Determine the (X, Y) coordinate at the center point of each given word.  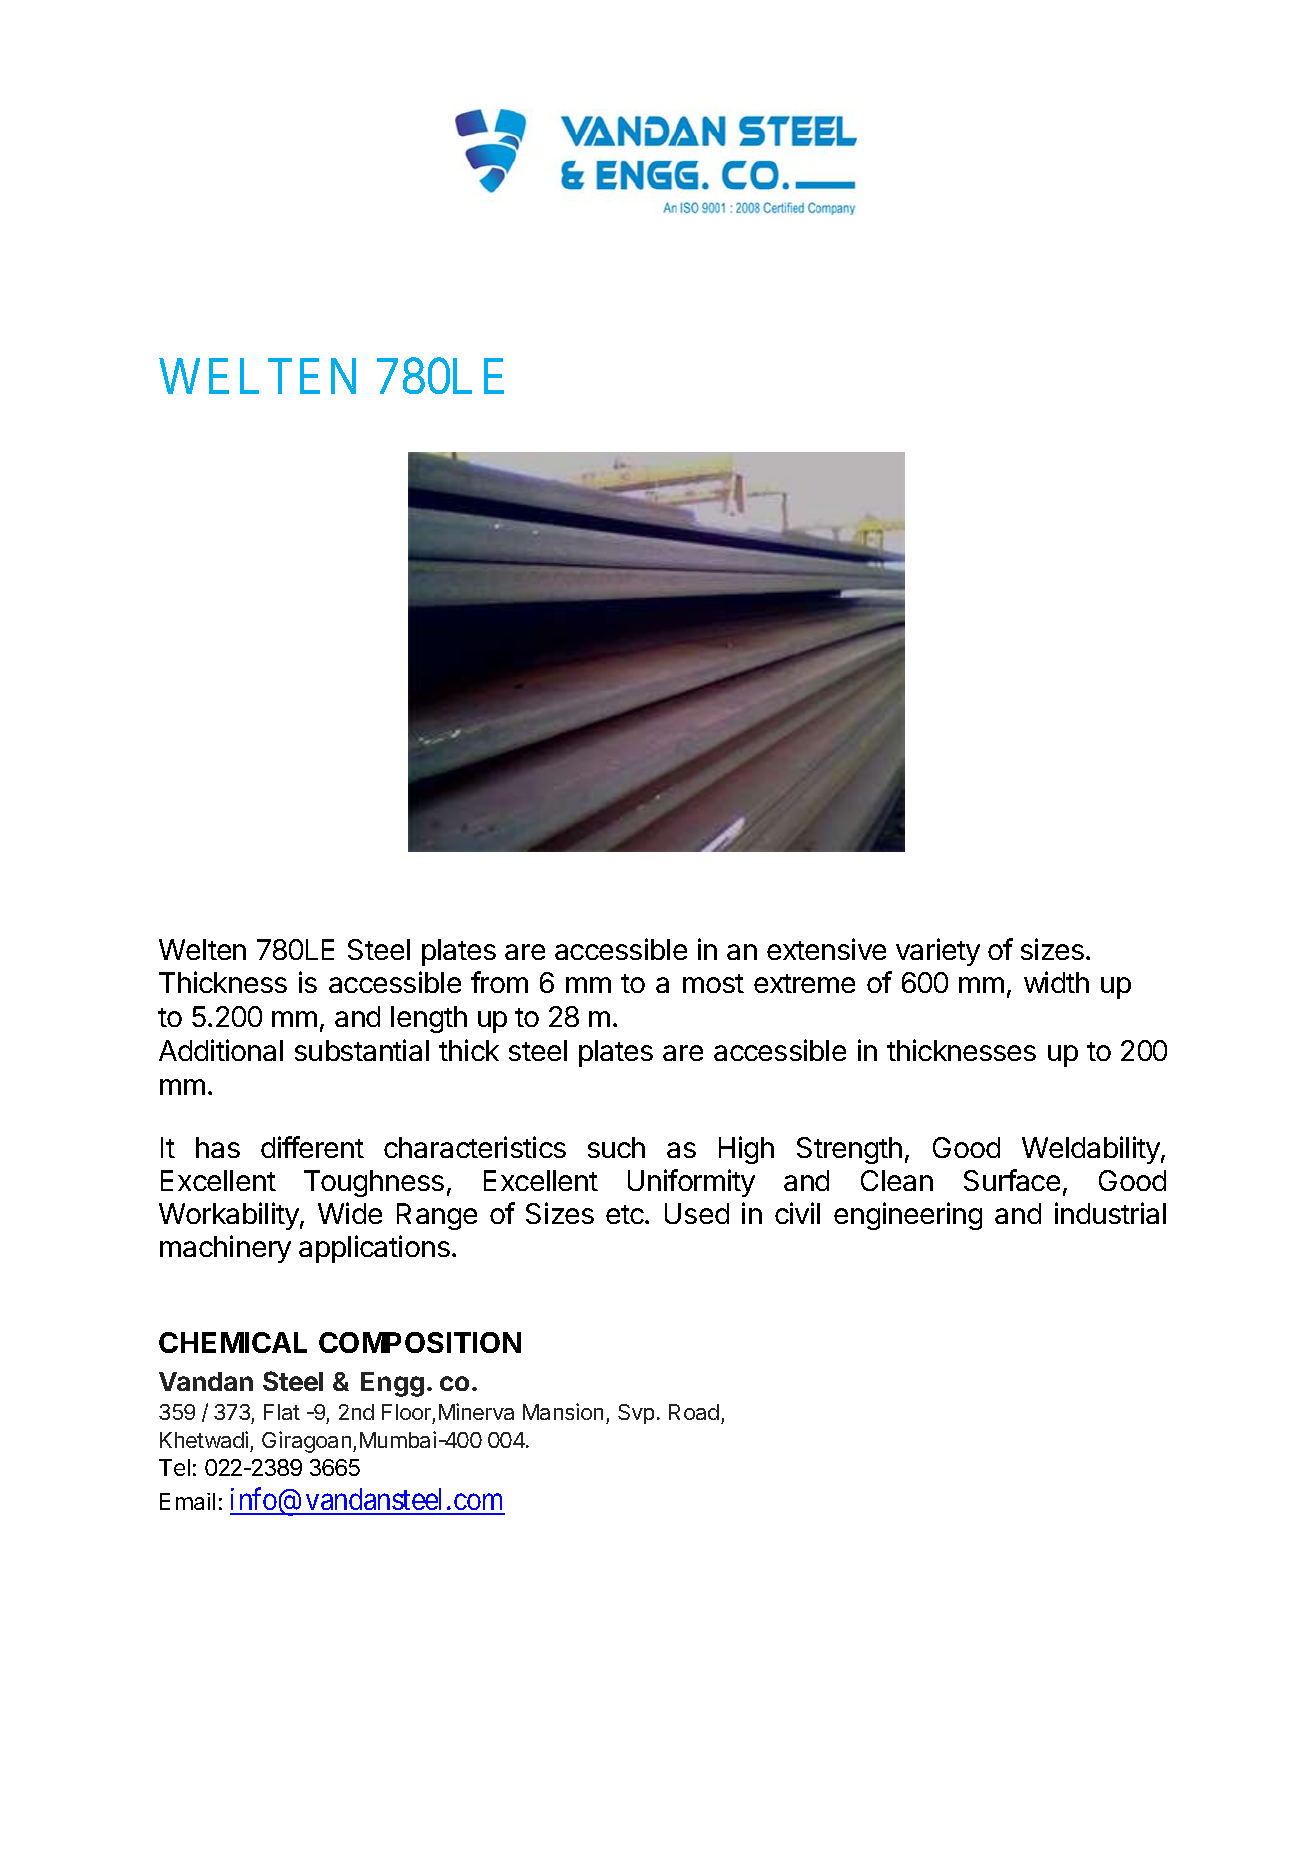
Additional (221, 1050)
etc (626, 1214)
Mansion (563, 1411)
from (499, 982)
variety (938, 952)
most (713, 983)
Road (694, 1412)
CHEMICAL (233, 1342)
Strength (849, 1150)
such (616, 1147)
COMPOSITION (420, 1342)
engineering (908, 1216)
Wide (350, 1213)
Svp (636, 1414)
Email (187, 1501)
